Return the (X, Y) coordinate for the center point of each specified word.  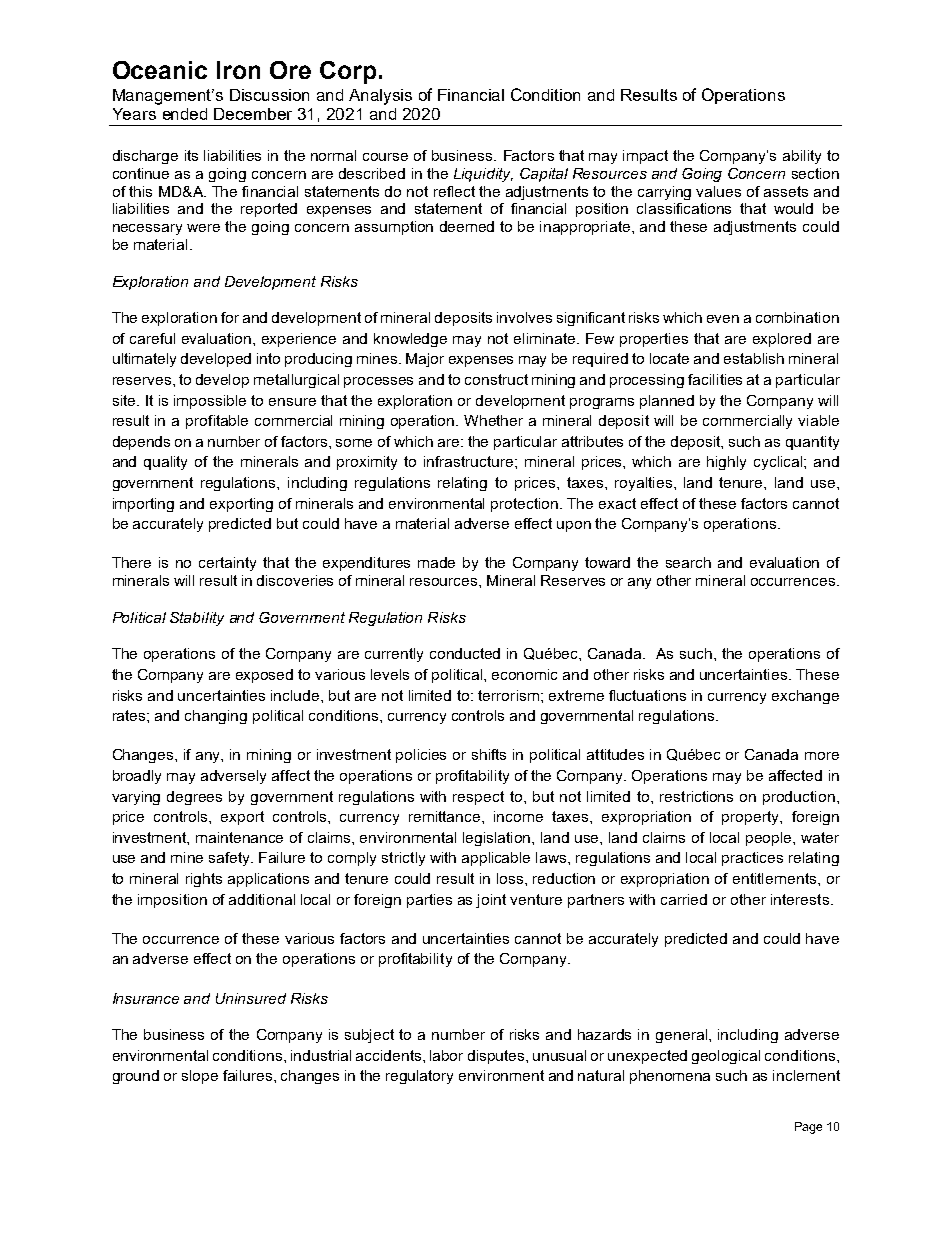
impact (645, 157)
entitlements (776, 878)
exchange (805, 697)
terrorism (508, 695)
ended (185, 114)
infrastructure (470, 461)
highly (726, 463)
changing (216, 717)
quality (165, 463)
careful (152, 338)
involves (524, 317)
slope (200, 1077)
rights (204, 880)
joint (491, 901)
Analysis (380, 97)
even (723, 319)
